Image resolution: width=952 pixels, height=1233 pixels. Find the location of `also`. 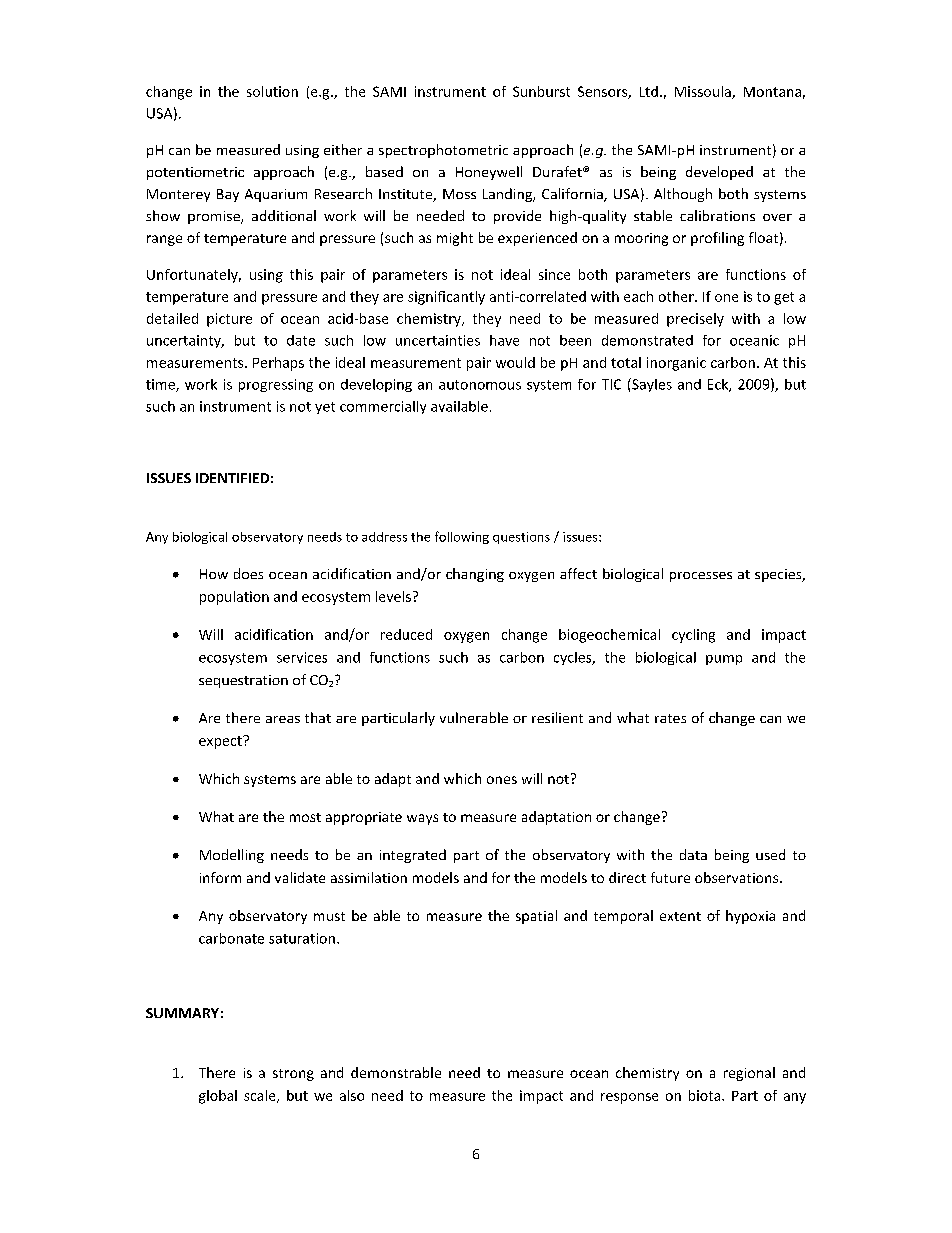

also is located at coordinates (352, 1095).
